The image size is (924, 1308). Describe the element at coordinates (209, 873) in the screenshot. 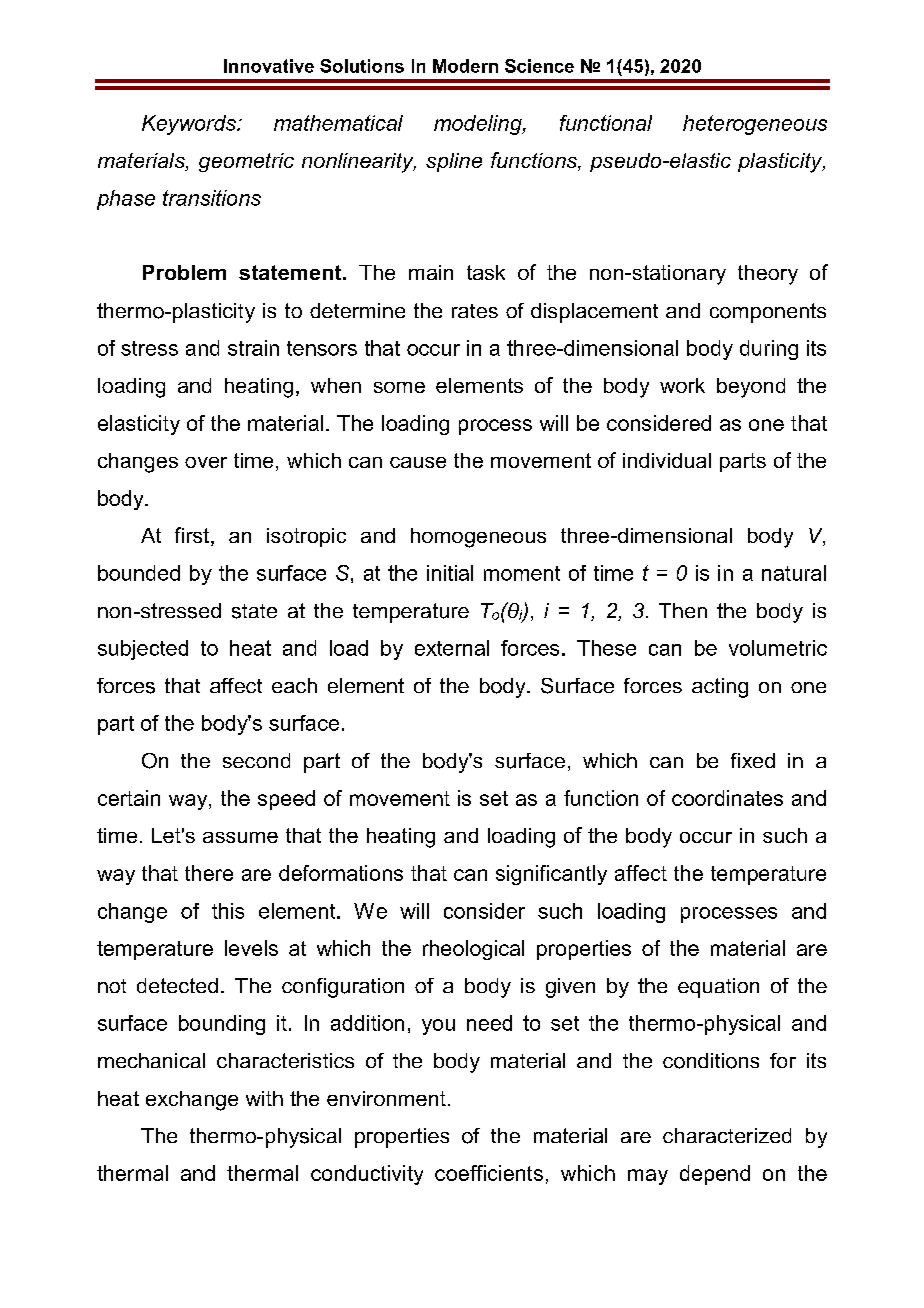

I see `there` at that location.
